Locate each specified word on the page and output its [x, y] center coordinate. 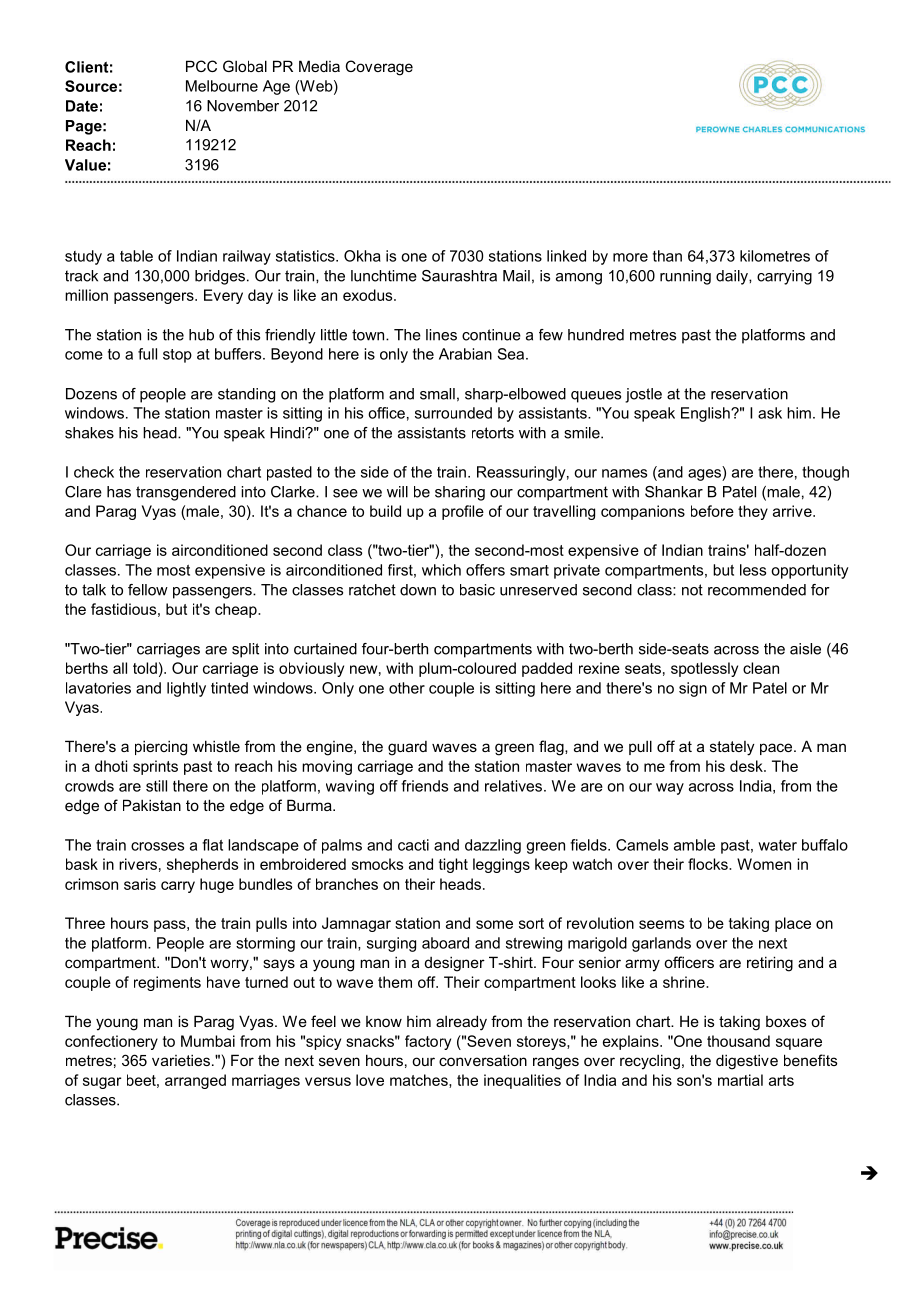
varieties [181, 1060]
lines [441, 335]
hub [201, 335]
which [441, 570]
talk [94, 590]
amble [694, 845]
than [667, 256]
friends [424, 786]
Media [319, 66]
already [461, 1023]
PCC [201, 66]
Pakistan [152, 805]
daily [733, 277]
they [753, 512]
